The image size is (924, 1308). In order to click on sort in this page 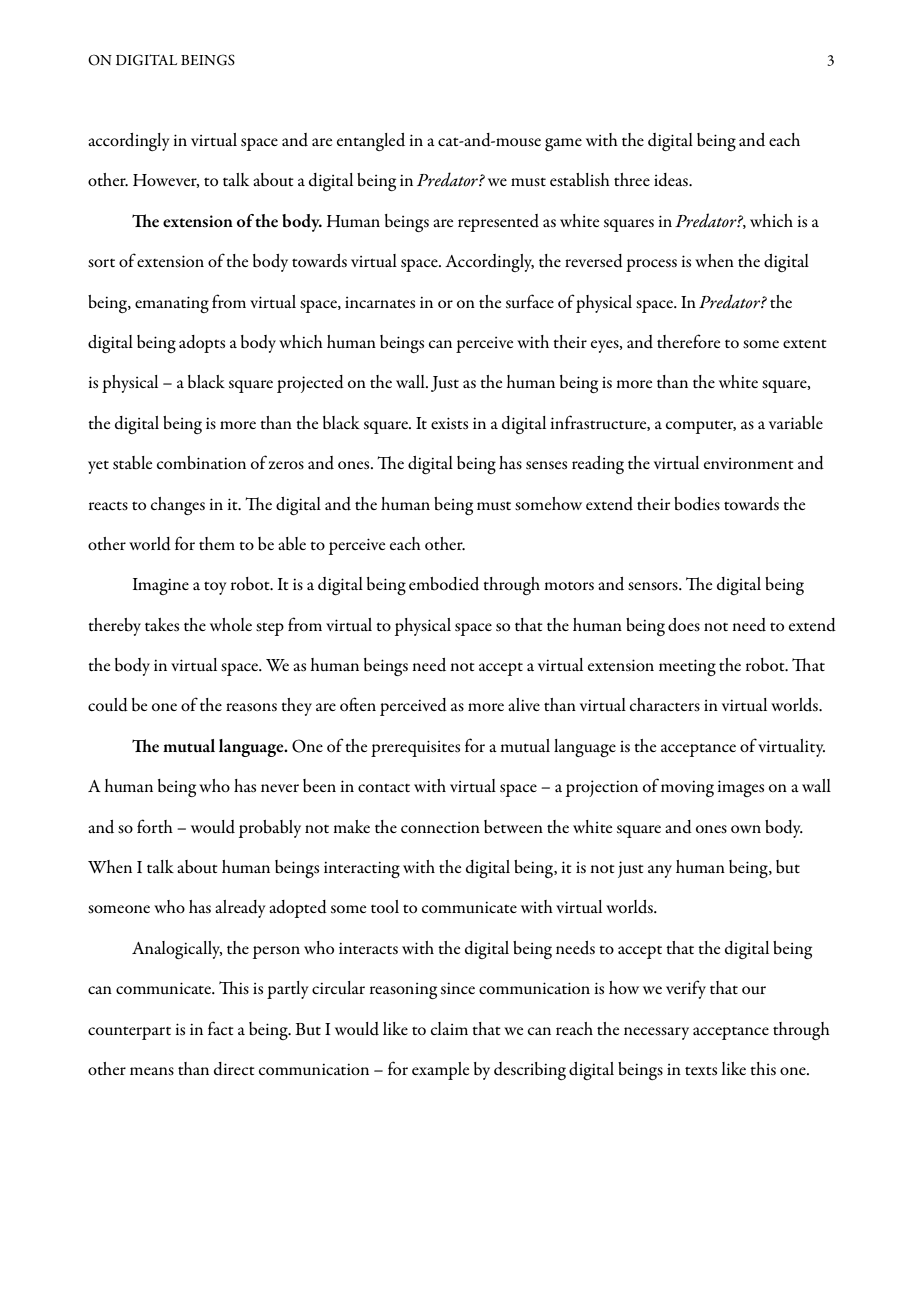, I will do `click(101, 263)`.
